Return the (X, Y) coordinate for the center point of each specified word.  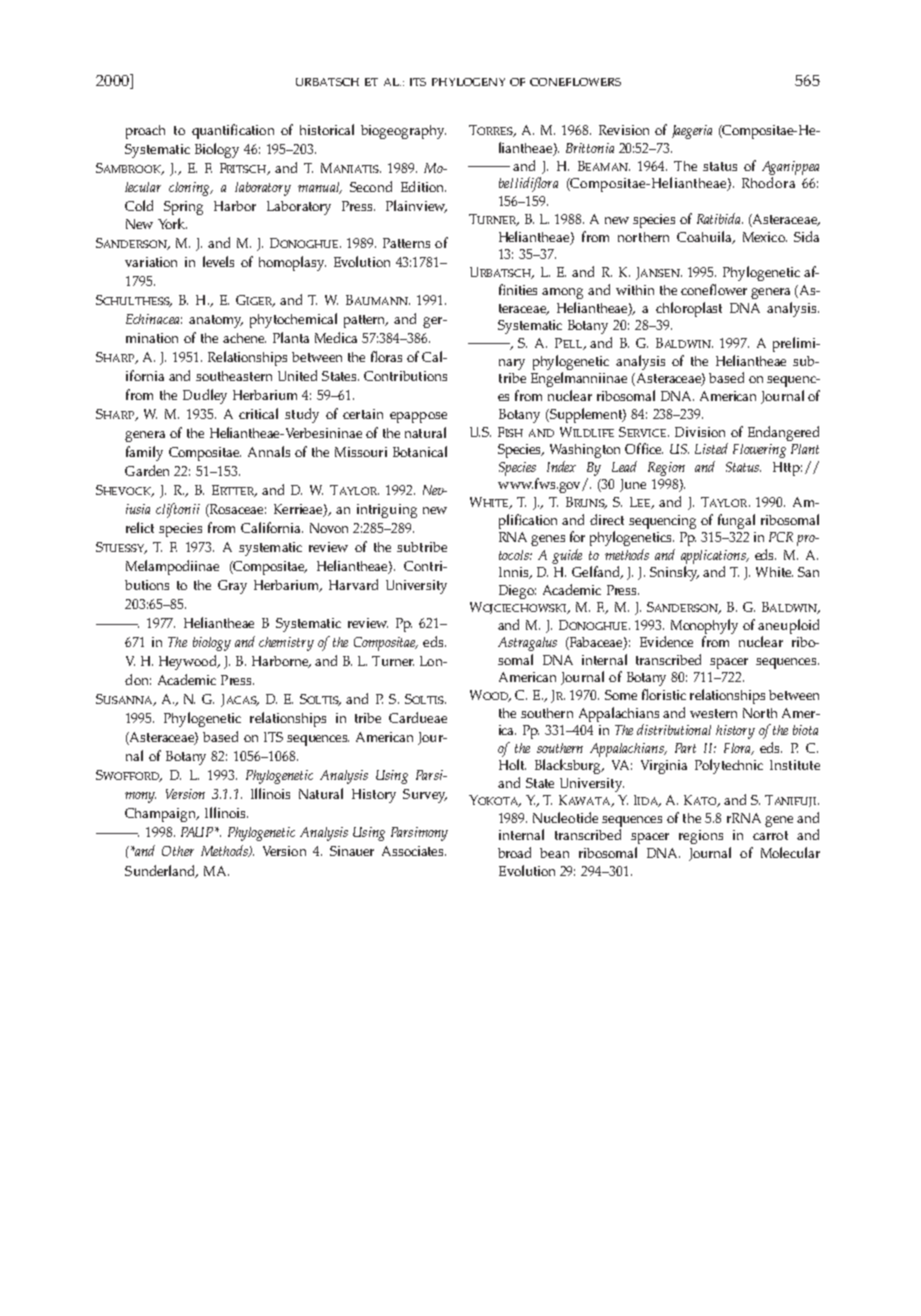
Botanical (420, 451)
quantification (233, 131)
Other (178, 851)
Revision (624, 130)
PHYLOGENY (468, 82)
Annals (269, 451)
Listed (711, 448)
